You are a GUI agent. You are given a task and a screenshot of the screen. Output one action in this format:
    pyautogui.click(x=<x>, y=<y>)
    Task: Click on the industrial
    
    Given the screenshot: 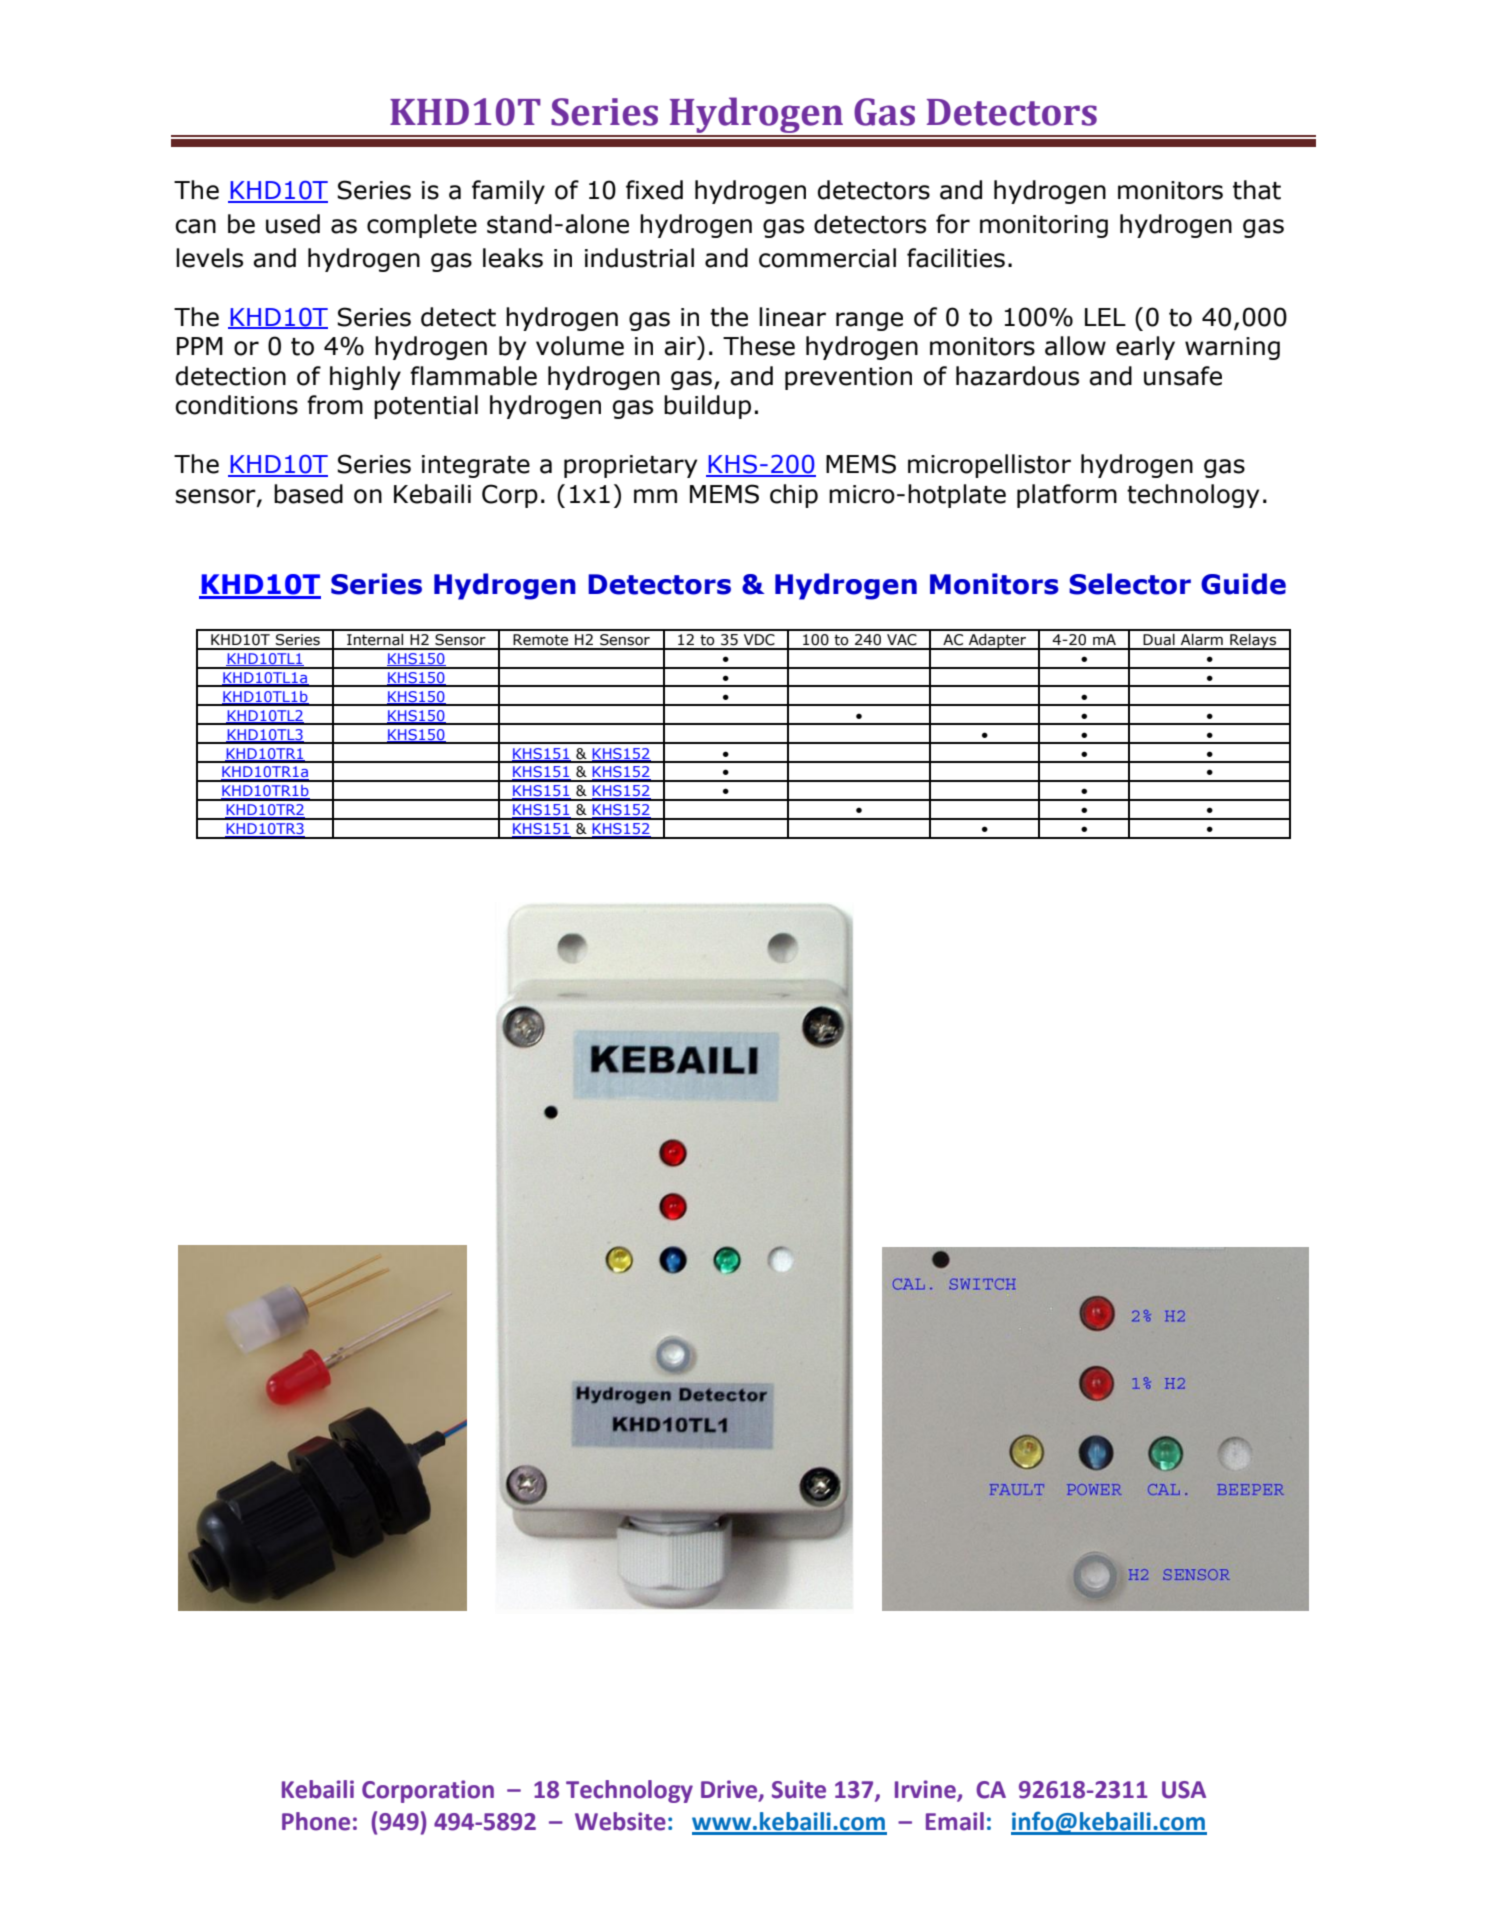 What is the action you would take?
    pyautogui.click(x=639, y=258)
